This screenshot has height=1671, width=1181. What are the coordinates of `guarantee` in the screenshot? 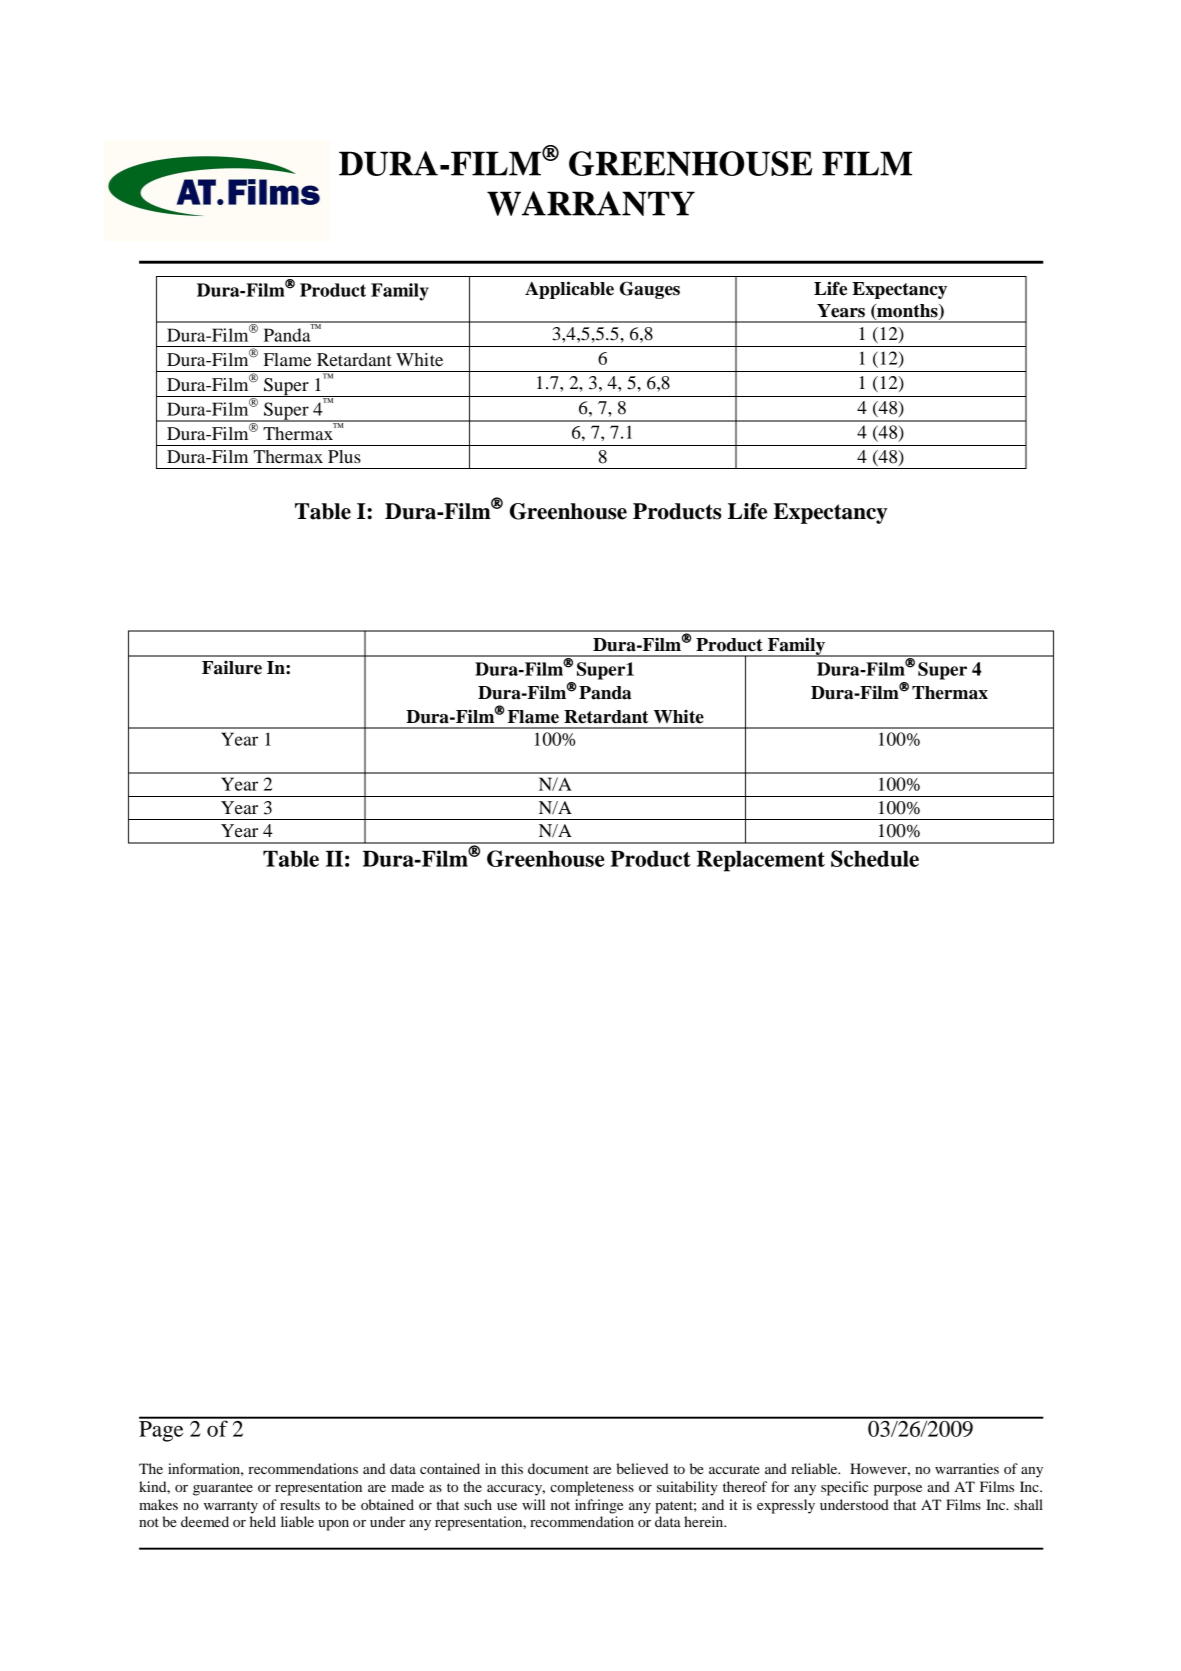 It's located at (223, 1489).
